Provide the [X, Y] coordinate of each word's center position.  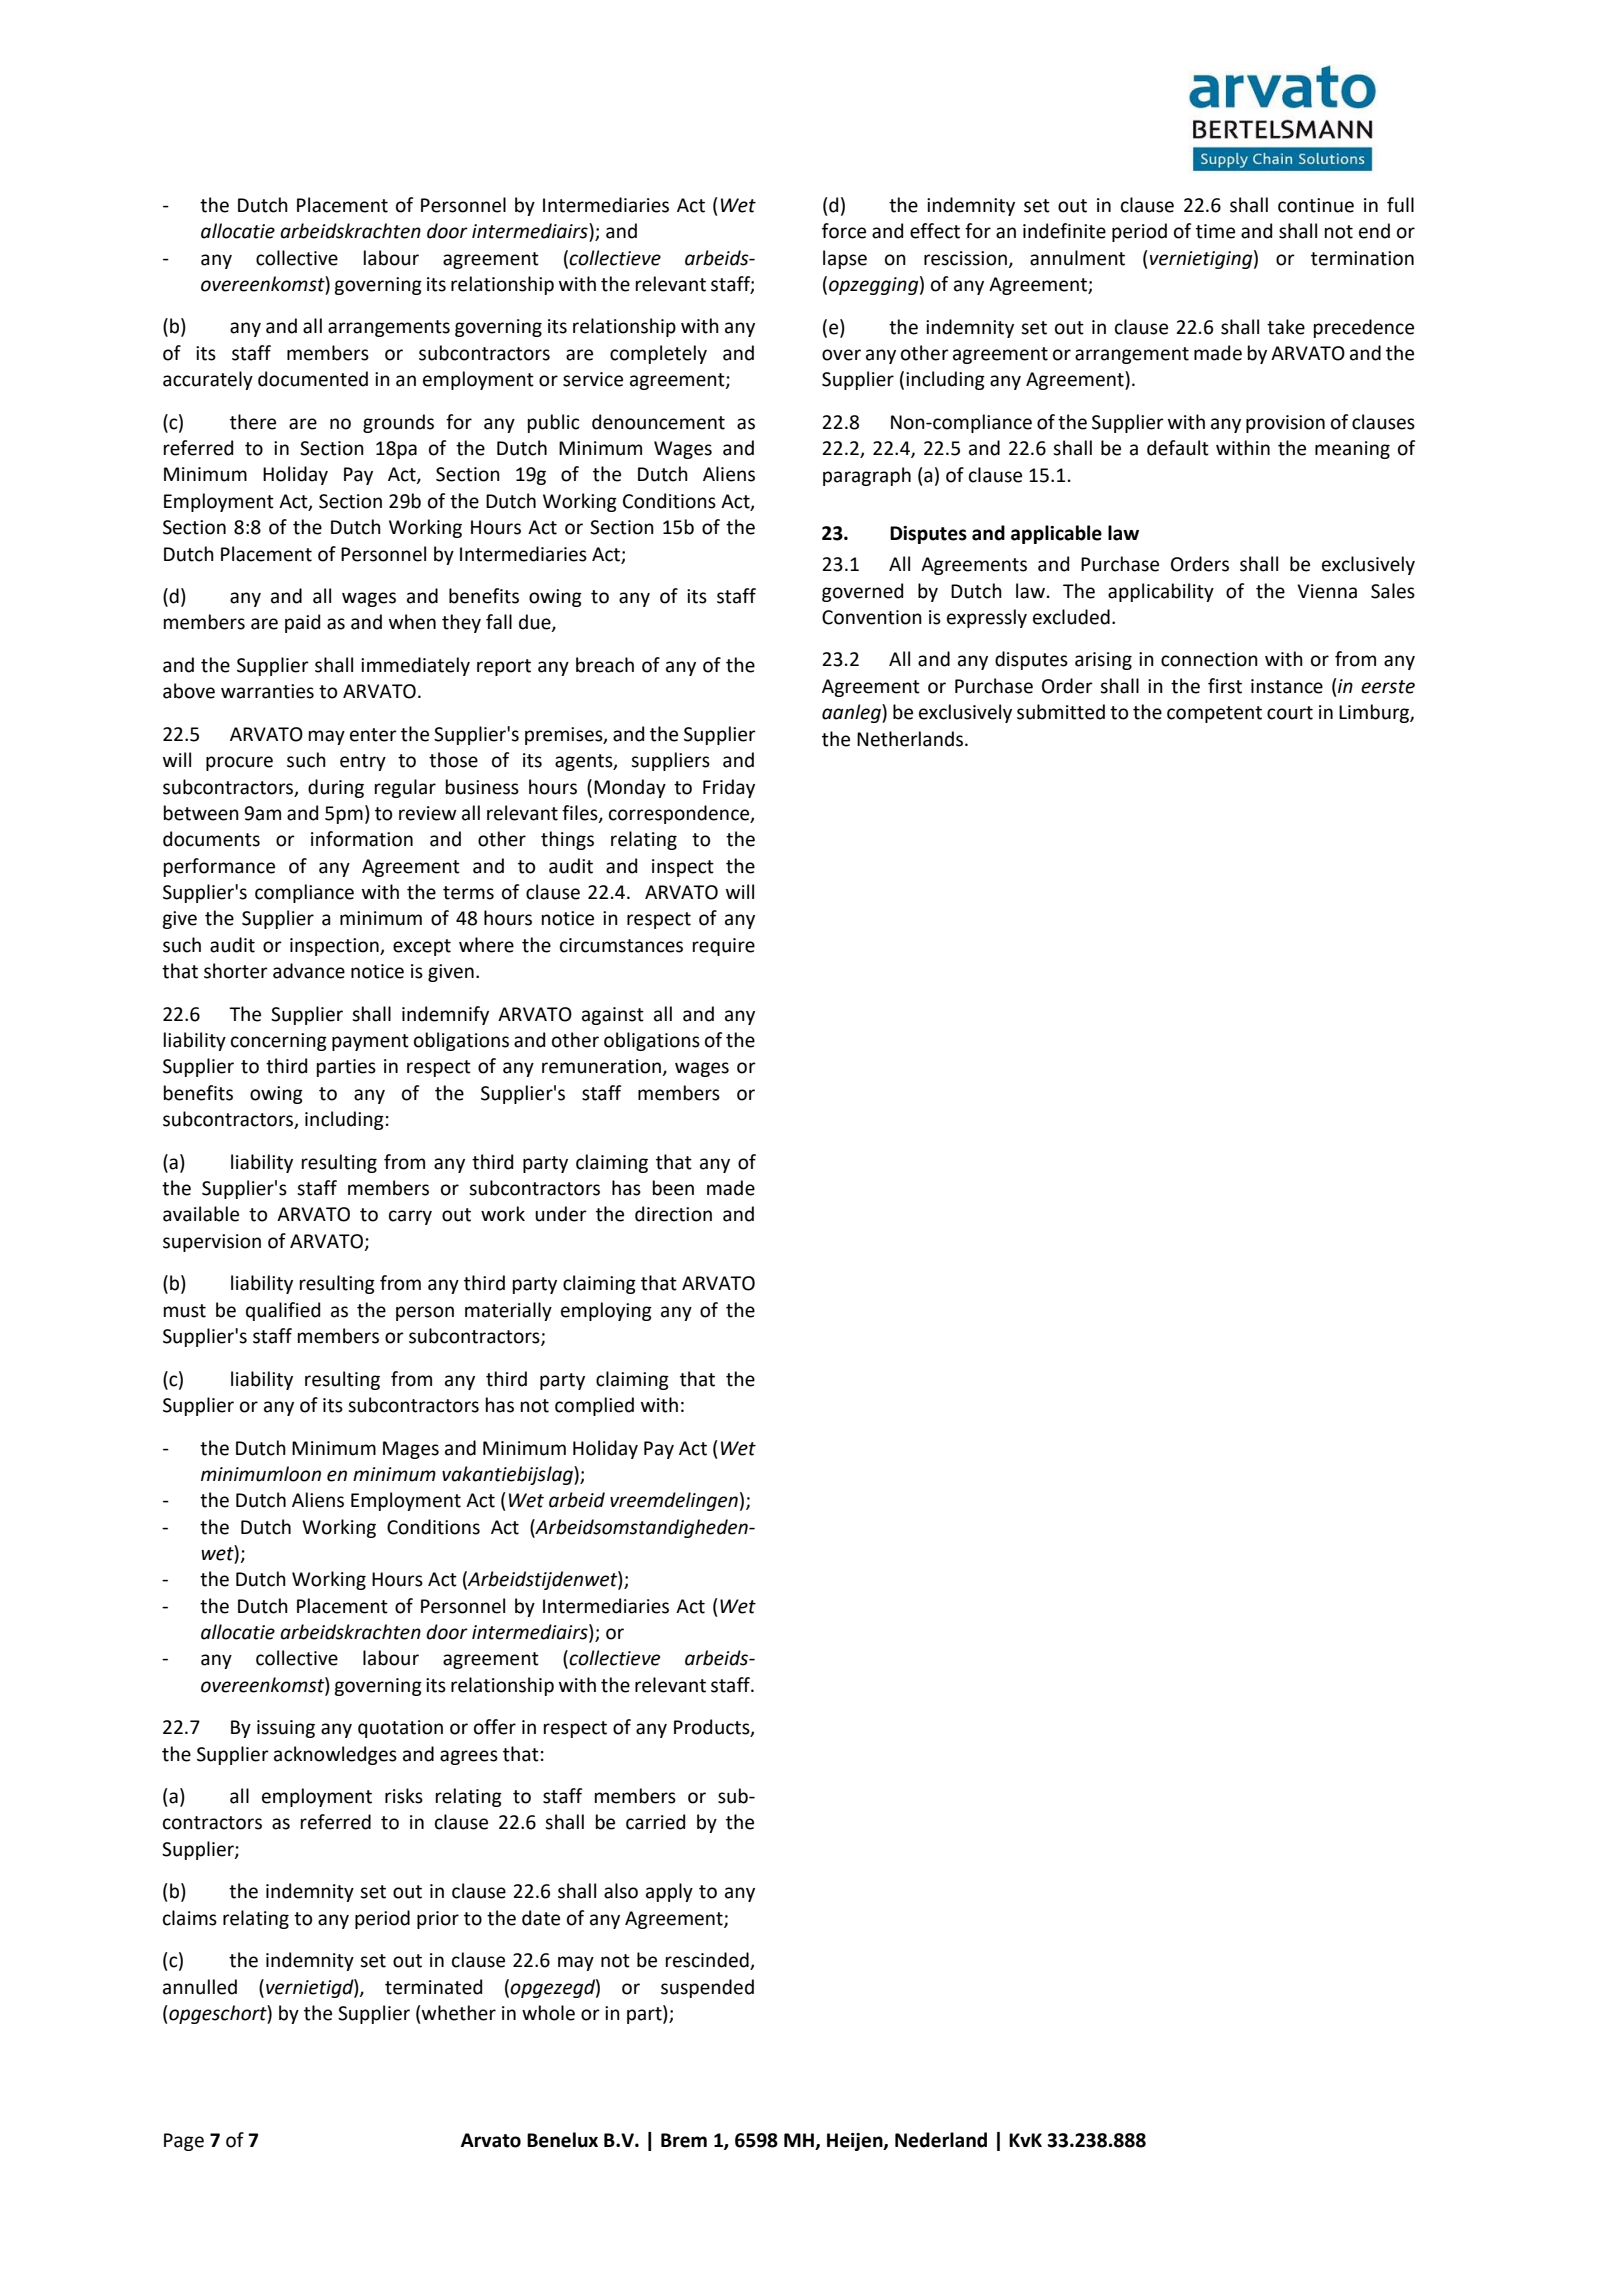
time [1215, 231]
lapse [845, 259]
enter [373, 735]
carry [410, 1217]
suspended [707, 1988]
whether [458, 2013]
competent [1214, 714]
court [1290, 713]
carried [655, 1822]
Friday [729, 788]
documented [313, 379]
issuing [286, 1729]
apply [669, 1892]
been [673, 1188]
